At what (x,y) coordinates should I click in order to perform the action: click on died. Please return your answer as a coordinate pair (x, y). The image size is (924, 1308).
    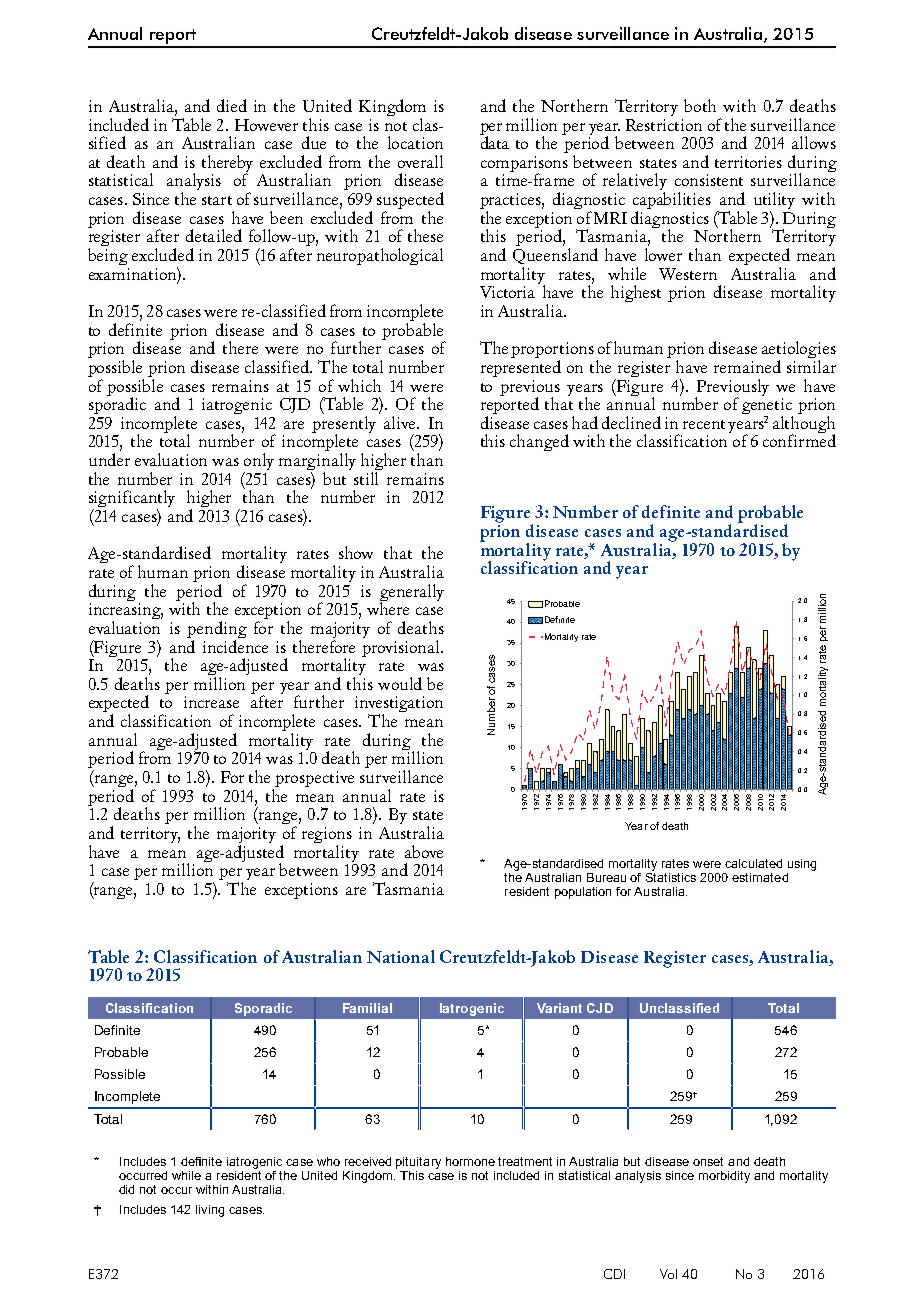
    Looking at the image, I should click on (232, 105).
